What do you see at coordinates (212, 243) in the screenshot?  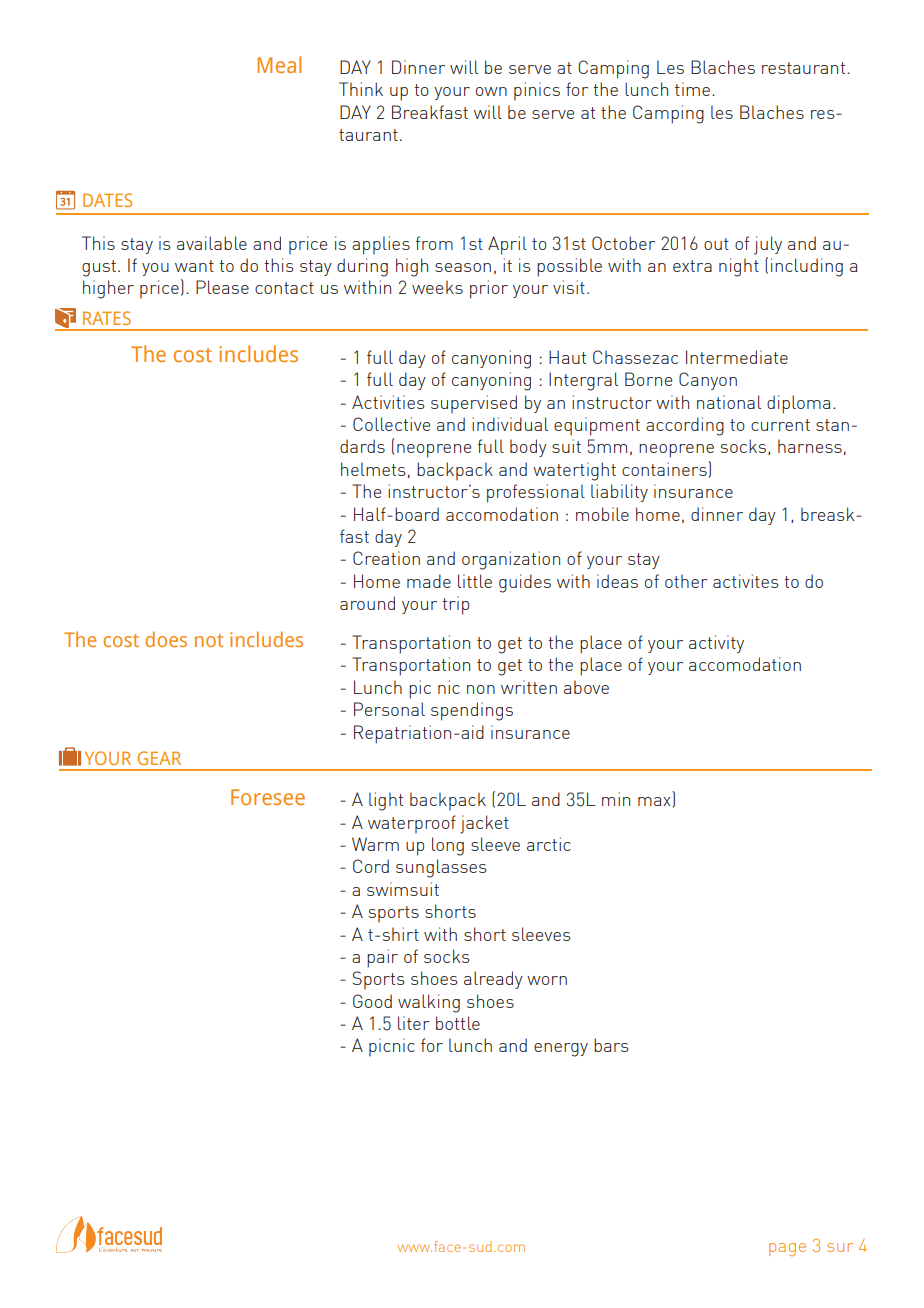 I see `available` at bounding box center [212, 243].
